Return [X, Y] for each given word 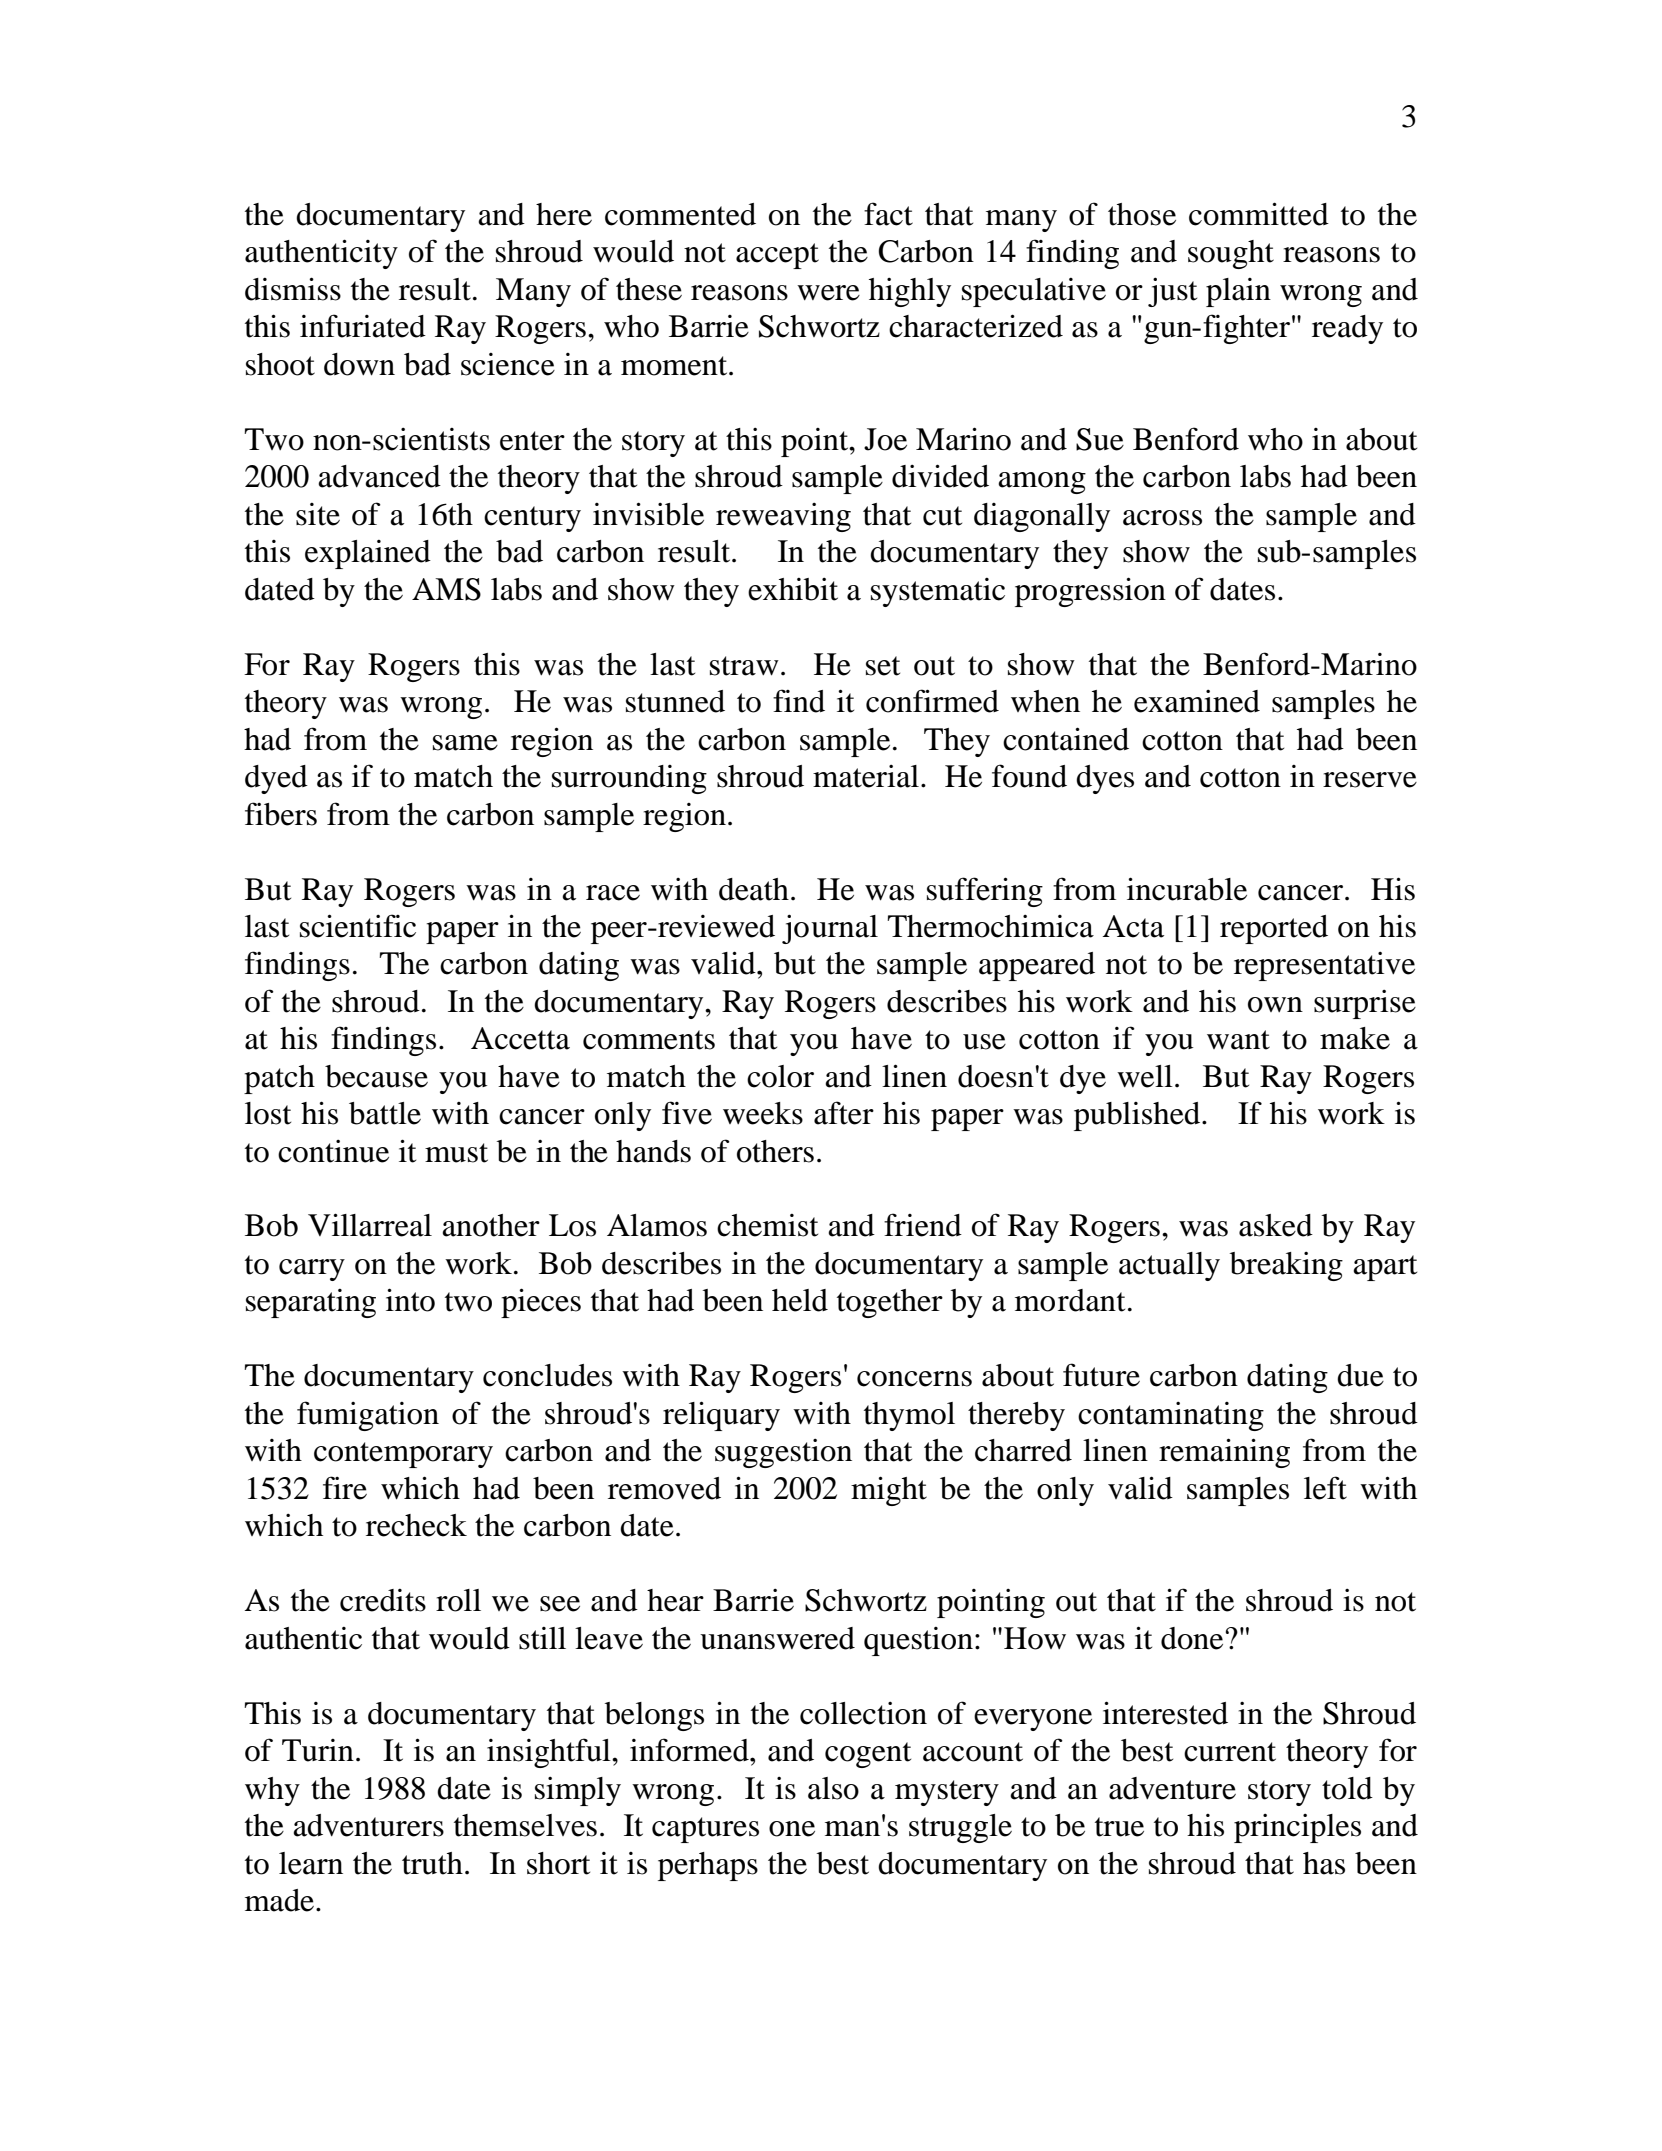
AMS [446, 589]
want [1238, 1040]
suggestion [783, 1453]
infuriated [363, 326]
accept [777, 256]
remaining [1224, 1453]
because [376, 1076]
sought [1231, 254]
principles [1297, 1828]
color [780, 1076]
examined [1197, 701]
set [883, 666]
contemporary [403, 1455]
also [833, 1788]
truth [432, 1863]
